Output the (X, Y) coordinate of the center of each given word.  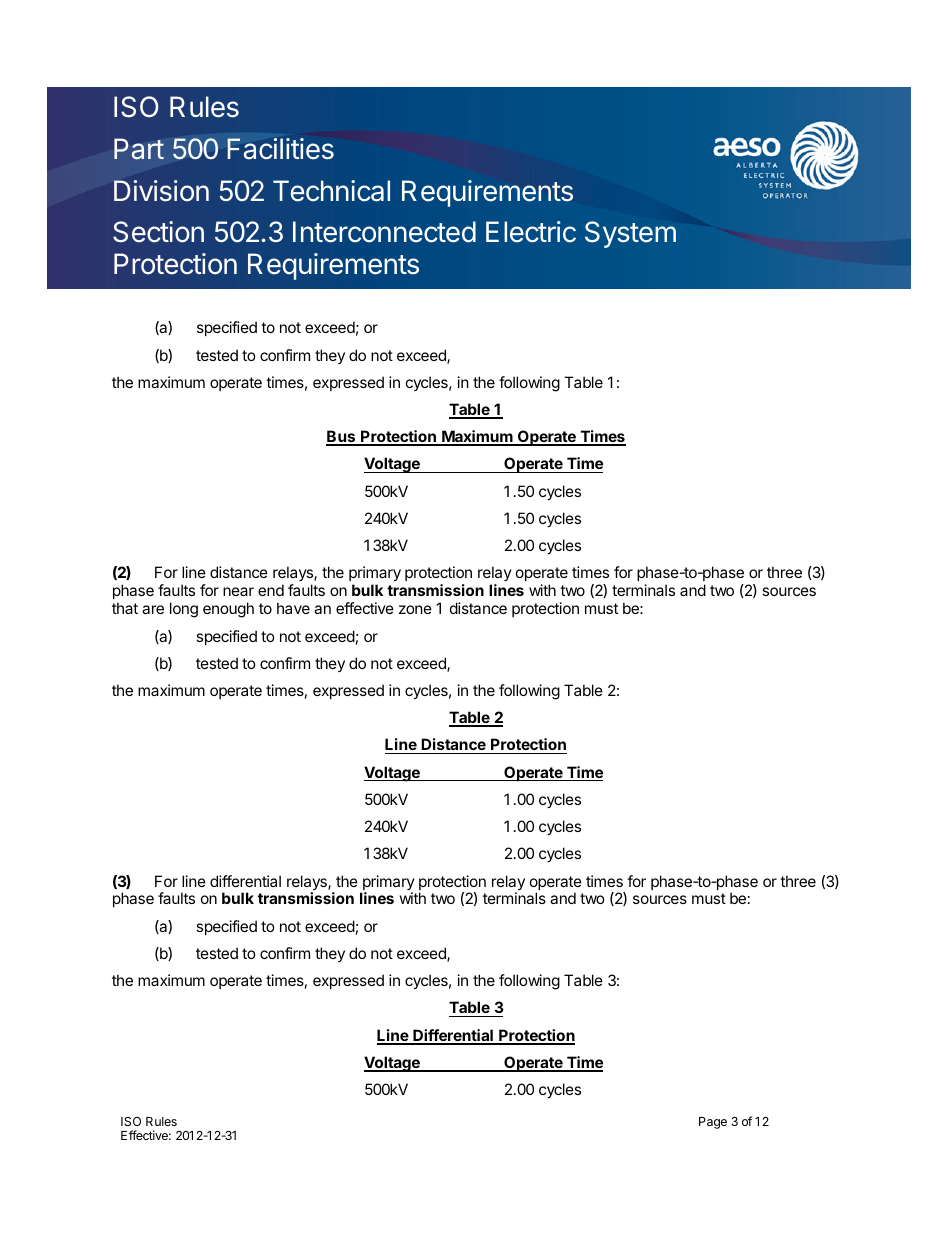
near (238, 591)
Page (713, 1123)
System (630, 234)
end (271, 590)
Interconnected (384, 232)
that (125, 608)
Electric (531, 232)
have (293, 608)
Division (161, 191)
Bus (342, 437)
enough (228, 610)
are (153, 609)
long (184, 610)
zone (415, 609)
